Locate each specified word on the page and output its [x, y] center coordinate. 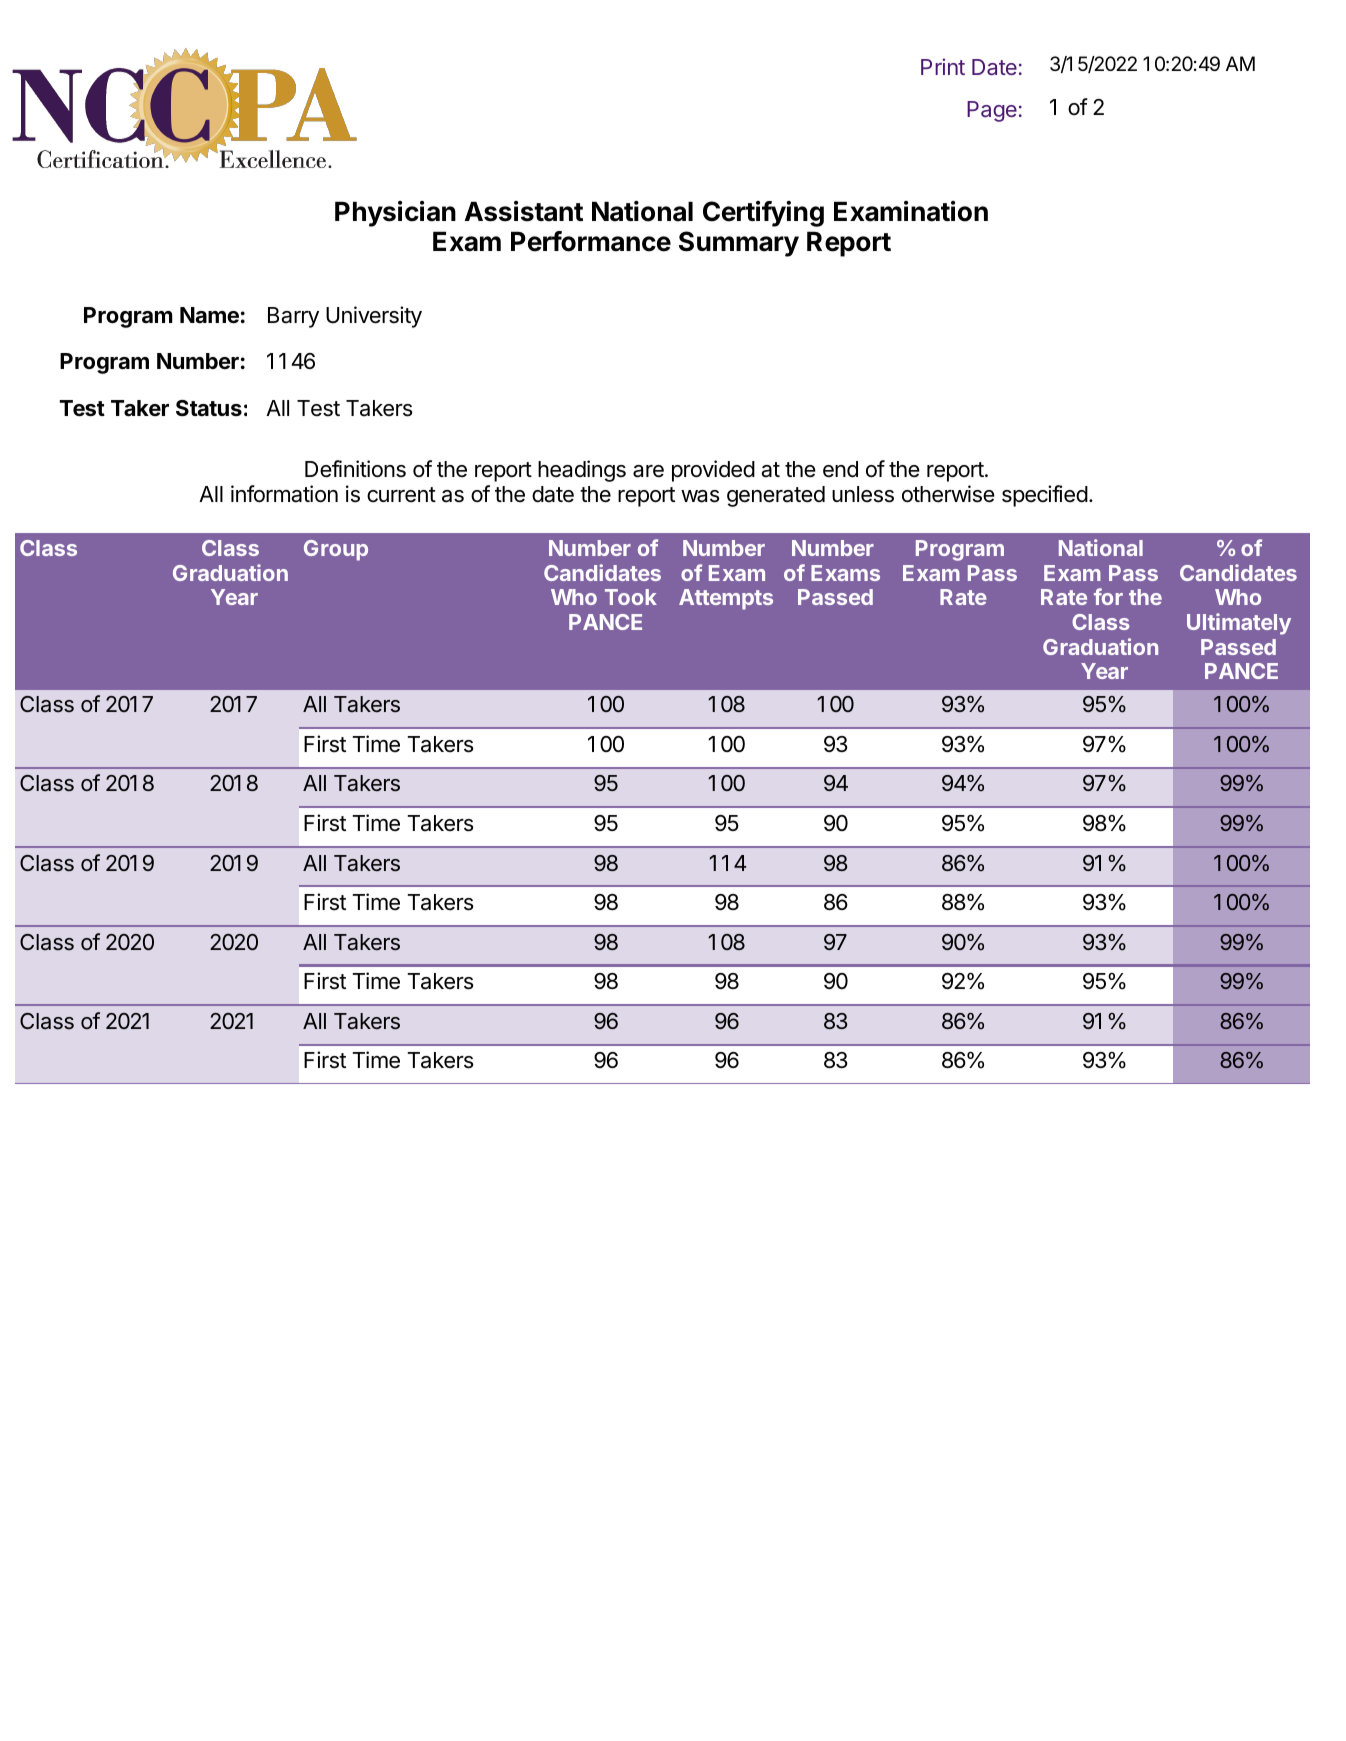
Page [992, 111]
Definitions [355, 469]
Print [943, 66]
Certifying [763, 214]
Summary [739, 244]
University [374, 317]
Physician [395, 214]
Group [336, 550]
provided [713, 471]
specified [1045, 496]
